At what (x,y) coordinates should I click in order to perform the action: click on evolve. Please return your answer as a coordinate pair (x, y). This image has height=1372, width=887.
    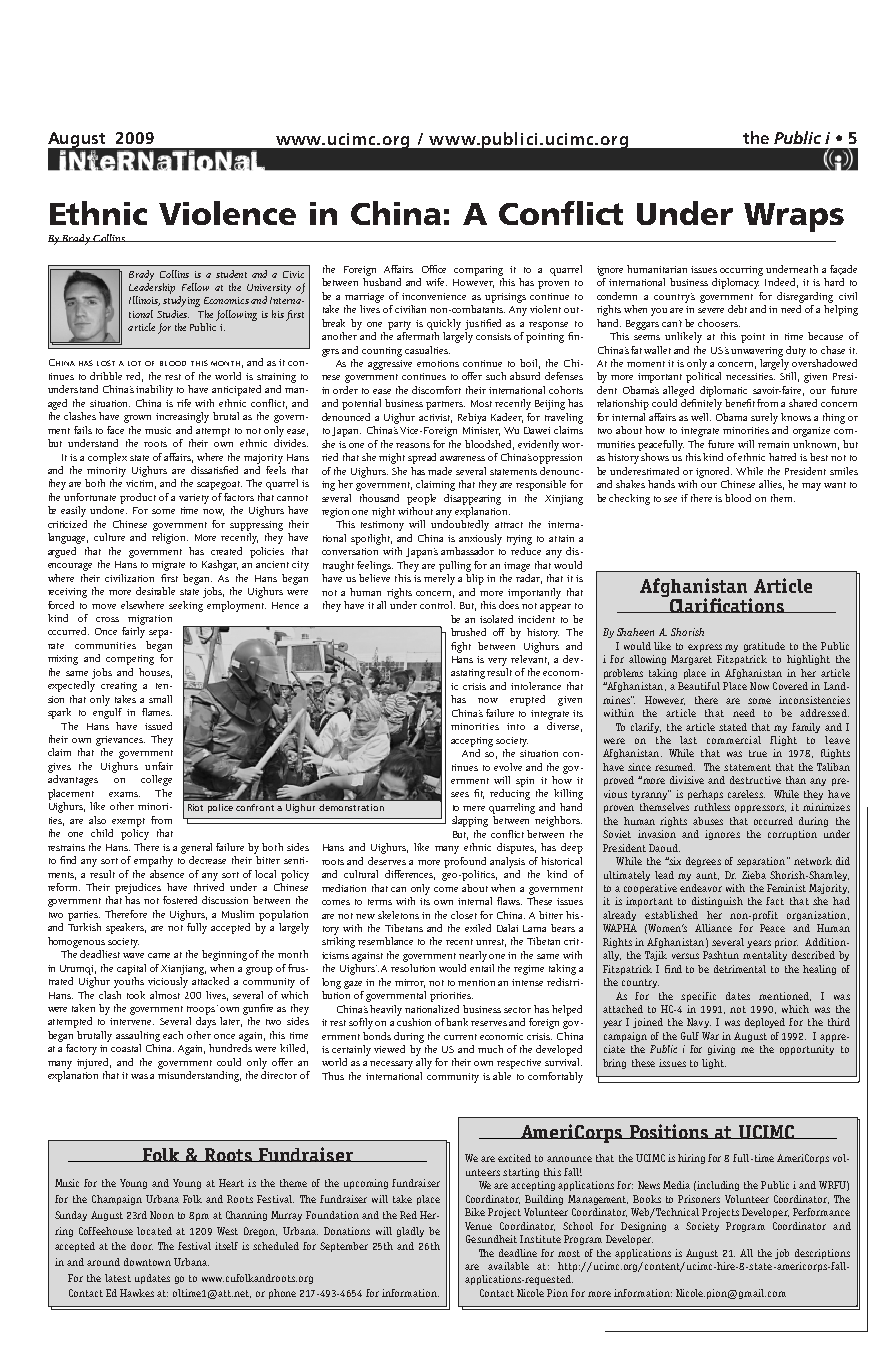
    Looking at the image, I should click on (508, 767).
